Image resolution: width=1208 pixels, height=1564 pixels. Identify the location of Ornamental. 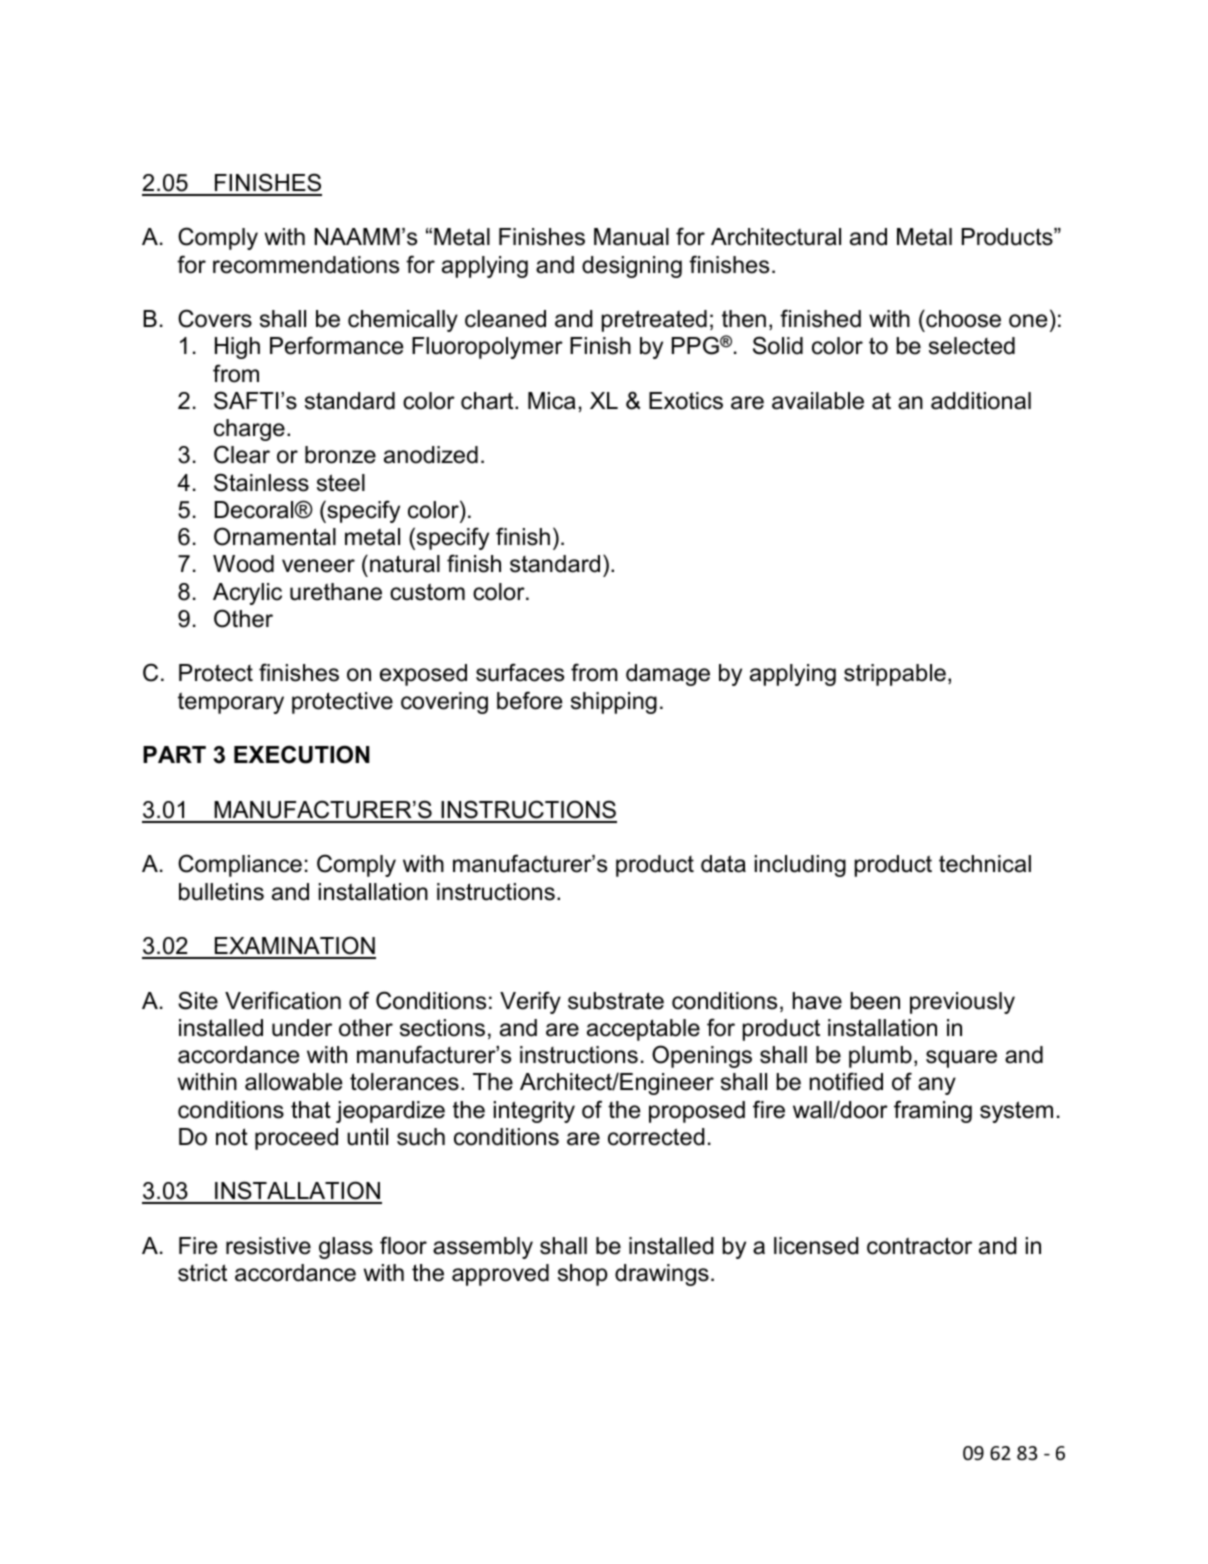
(275, 536).
